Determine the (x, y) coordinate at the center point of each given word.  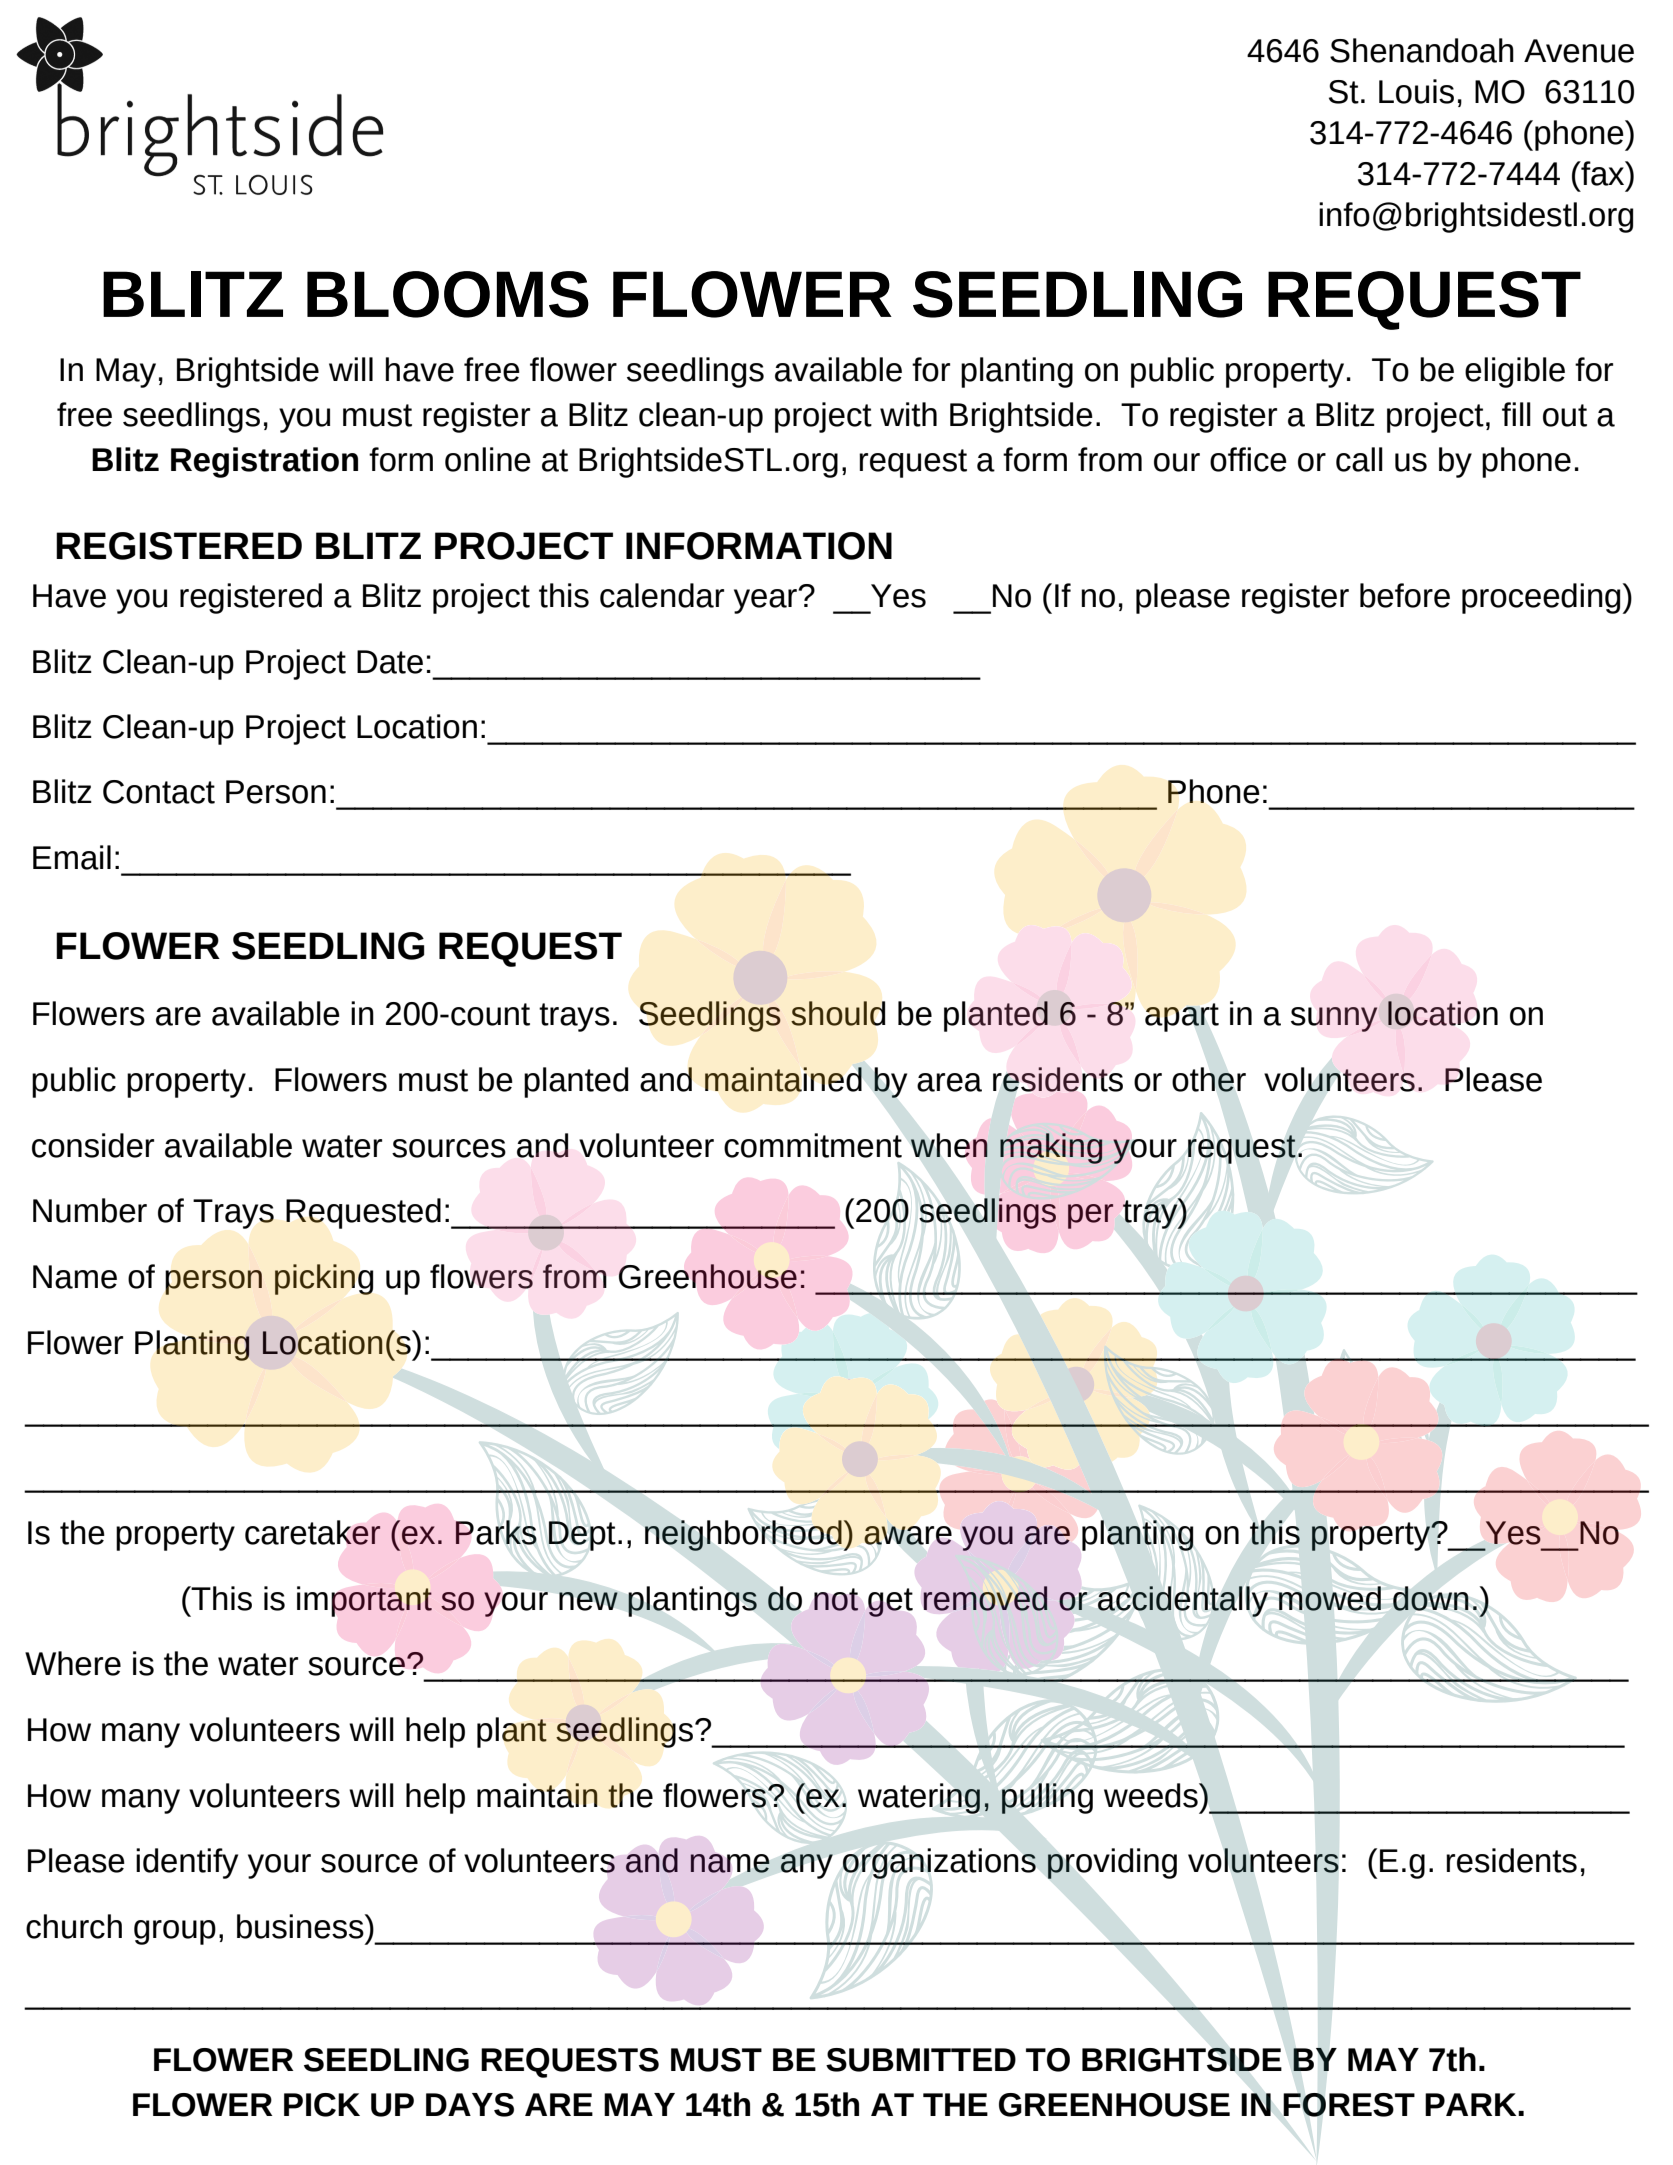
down (1431, 1598)
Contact (159, 792)
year (766, 601)
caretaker (313, 1532)
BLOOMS (448, 294)
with (908, 414)
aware (908, 1535)
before (1405, 595)
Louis (1416, 91)
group (175, 1932)
